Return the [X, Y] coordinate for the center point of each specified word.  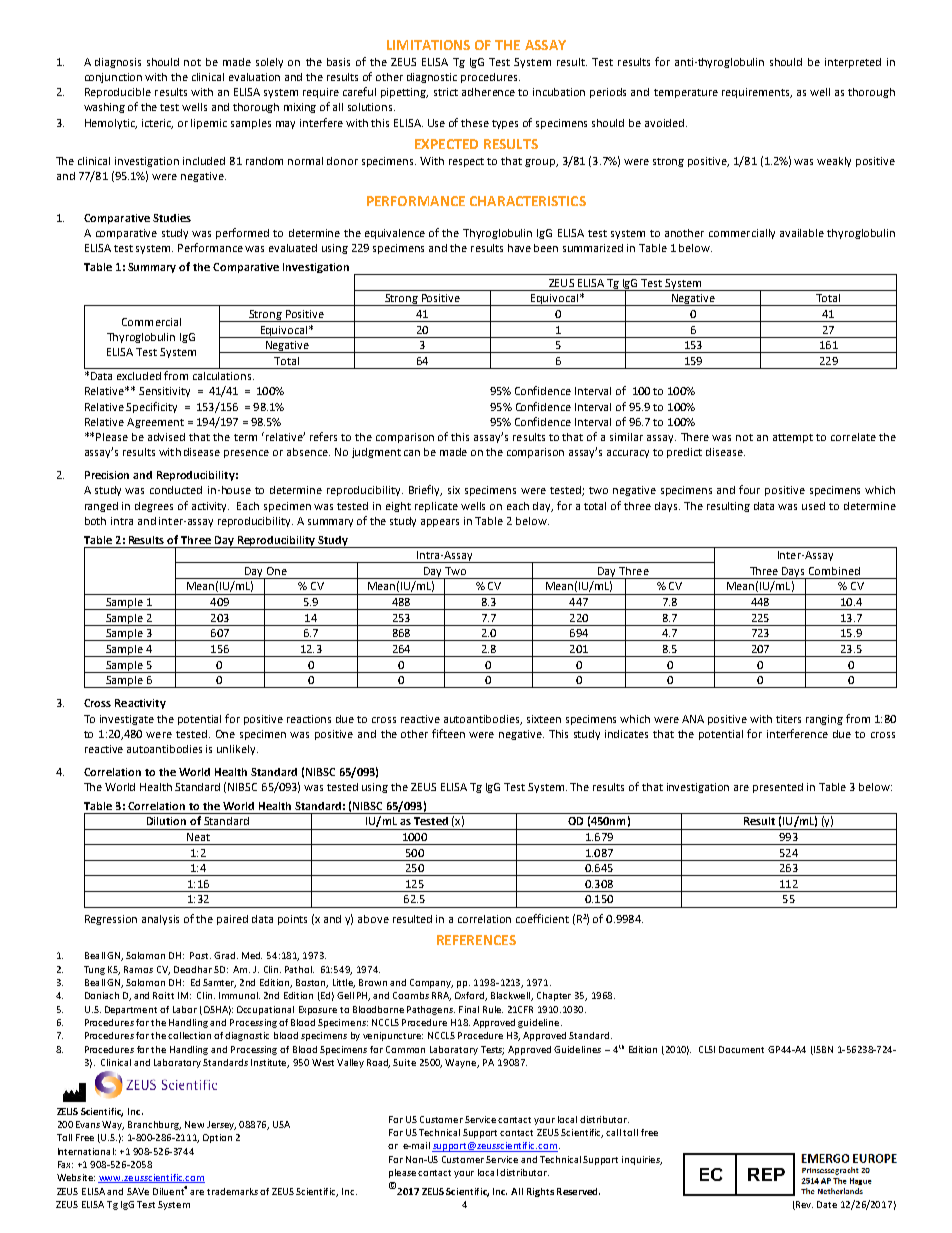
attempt [793, 438]
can [412, 453]
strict [446, 92]
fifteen [448, 733]
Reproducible [118, 93]
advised [166, 437]
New [194, 1124]
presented [778, 788]
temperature [686, 93]
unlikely [237, 750]
